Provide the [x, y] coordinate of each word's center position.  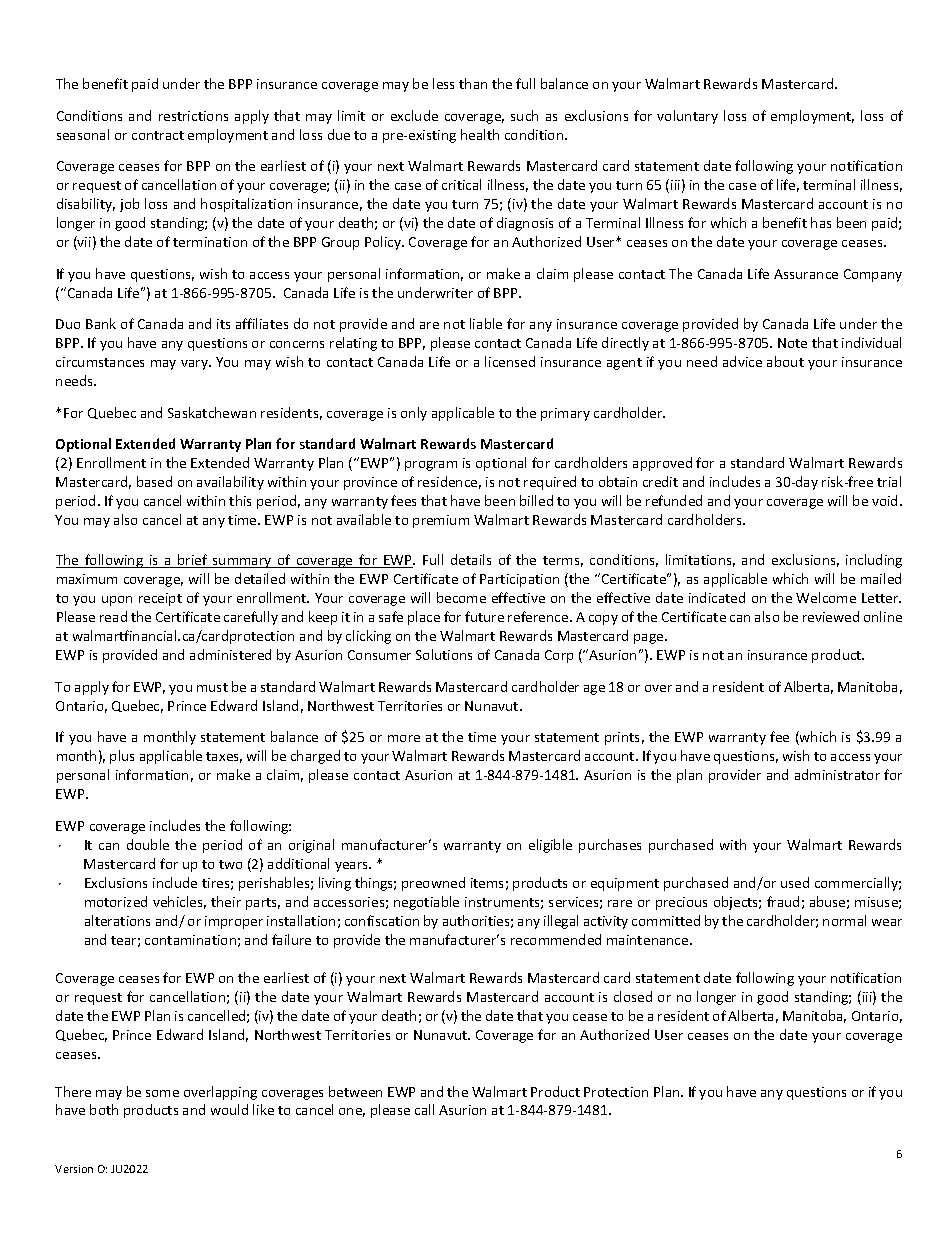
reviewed [831, 616]
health [480, 134]
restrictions [193, 116]
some [162, 1093]
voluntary [687, 117]
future [484, 616]
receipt [160, 599]
